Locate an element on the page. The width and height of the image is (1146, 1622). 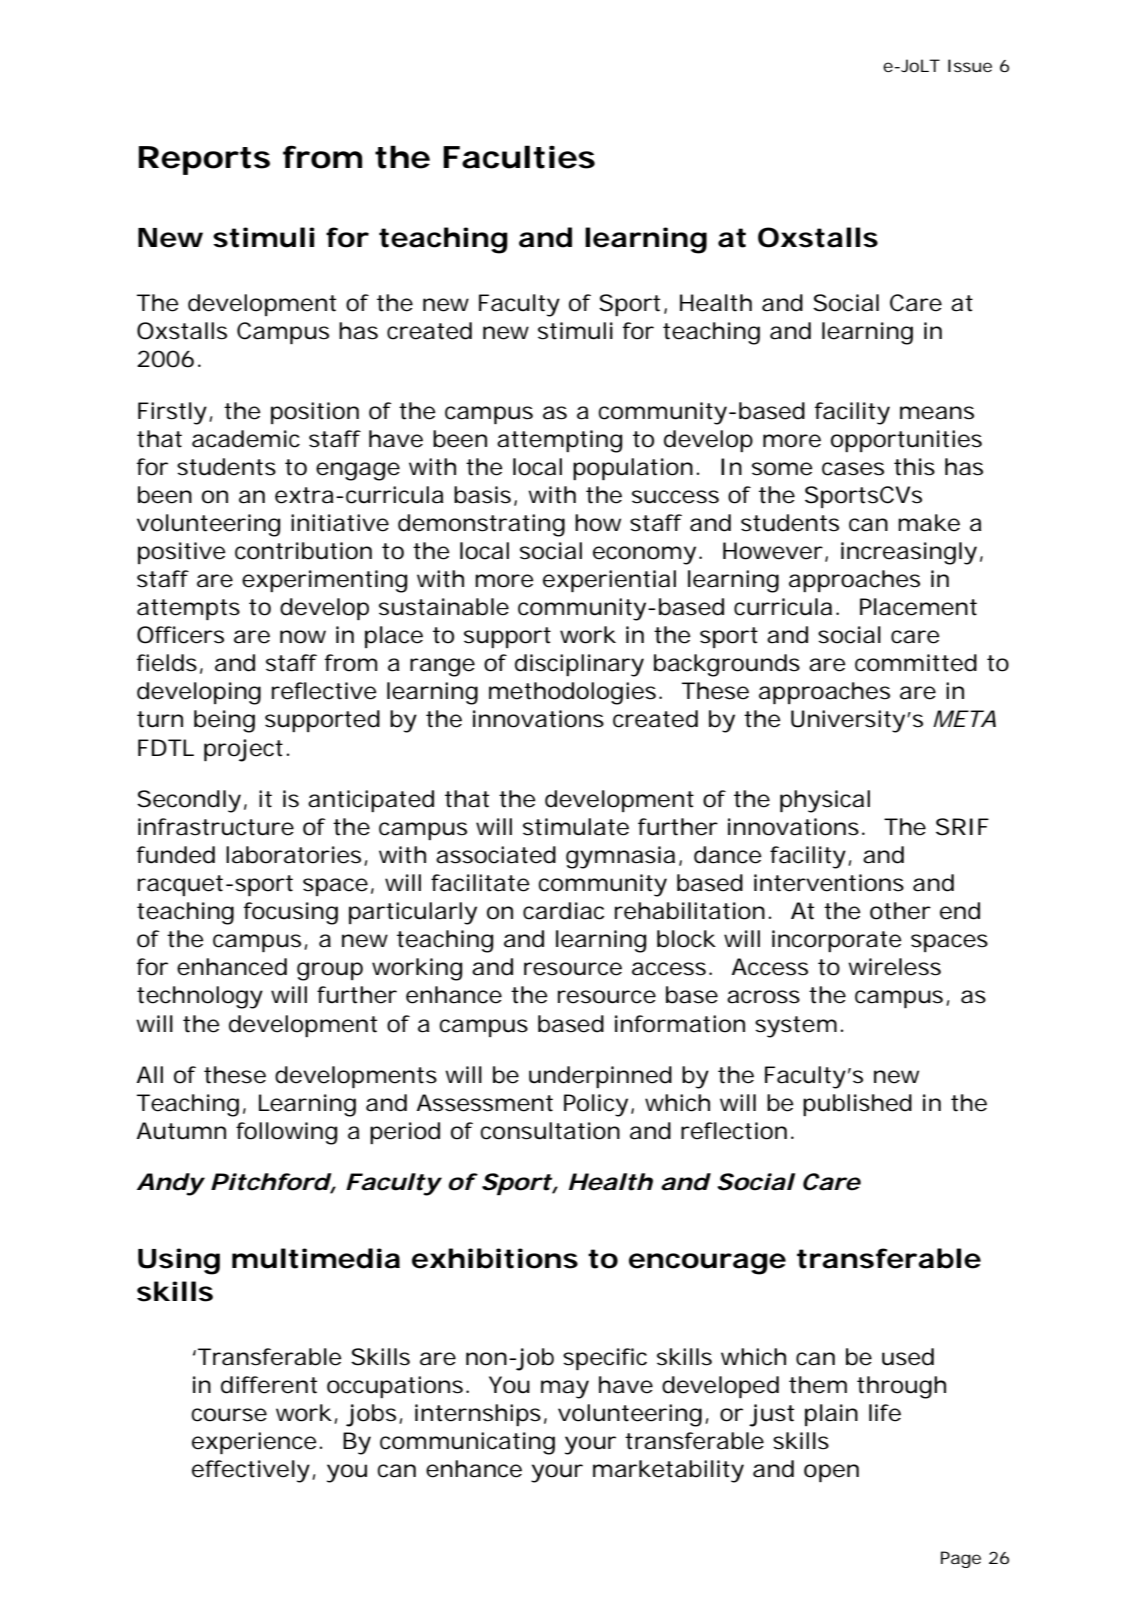
stimulate is located at coordinates (576, 827).
